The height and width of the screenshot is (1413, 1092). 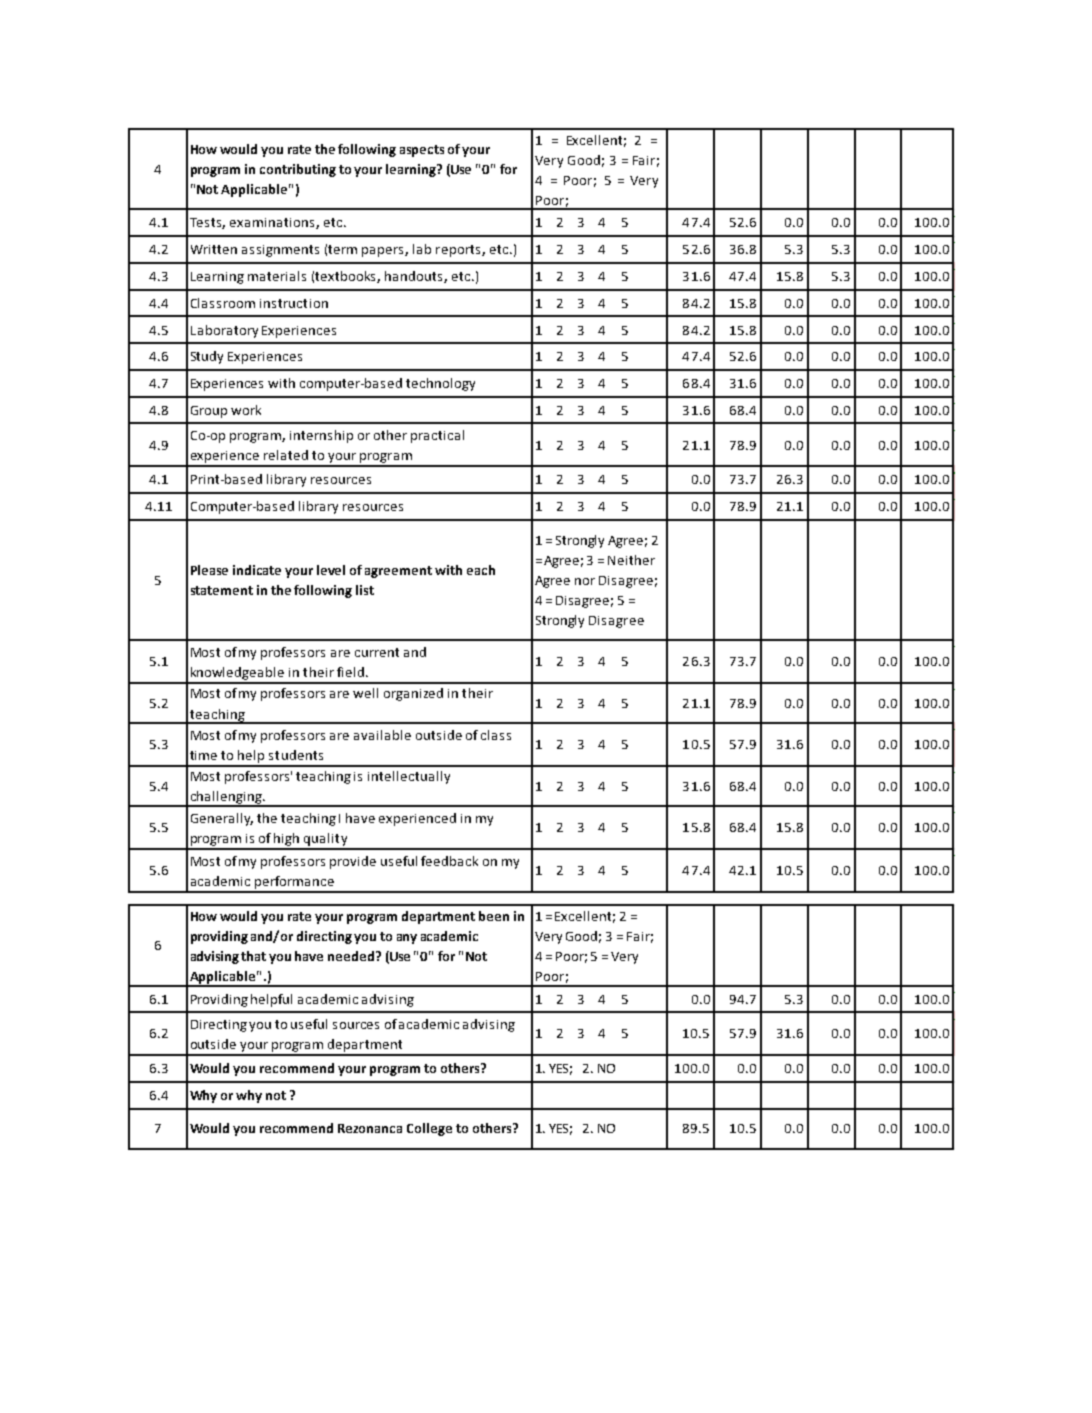 I want to click on statement, so click(x=222, y=590).
